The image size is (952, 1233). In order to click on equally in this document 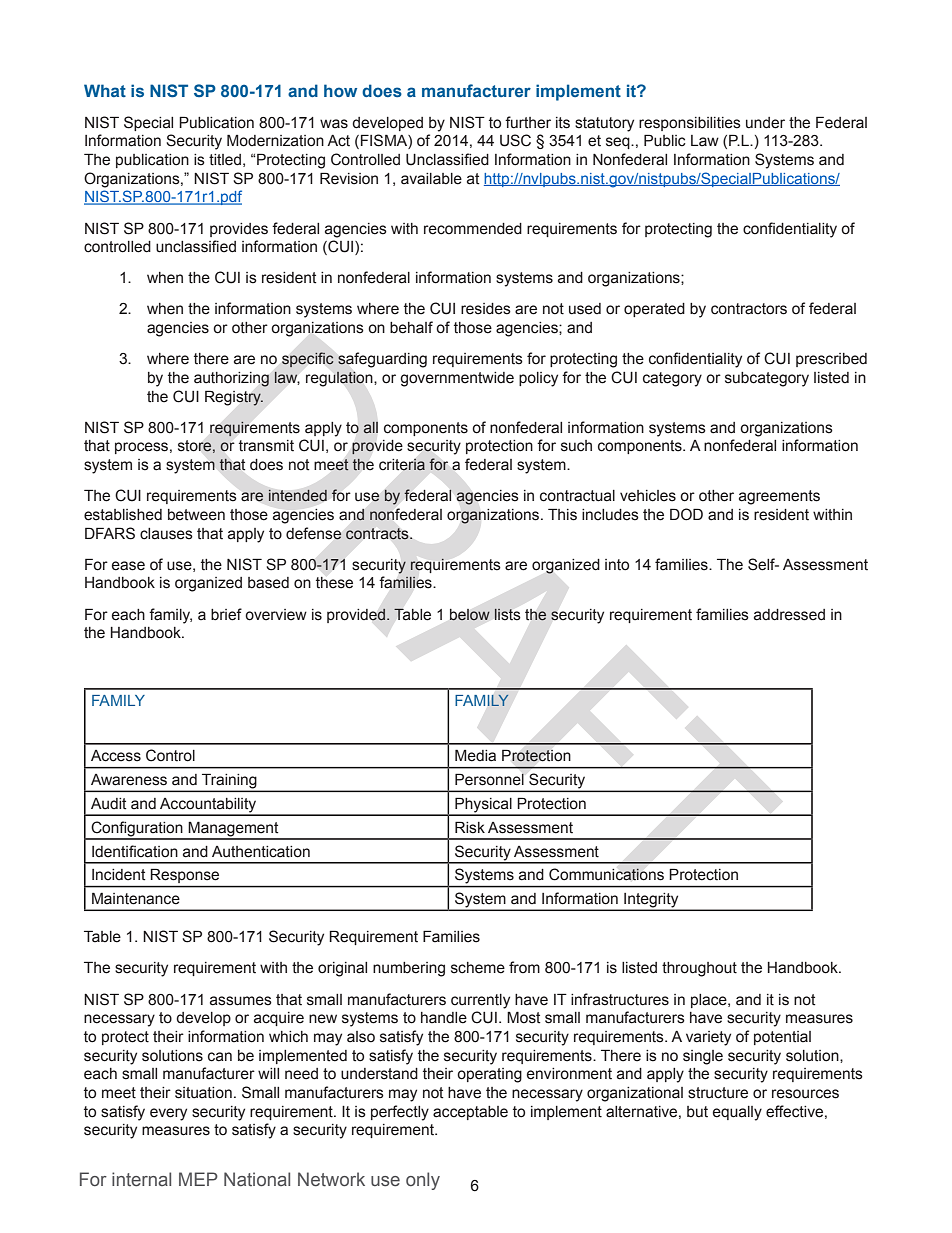, I will do `click(737, 1113)`.
